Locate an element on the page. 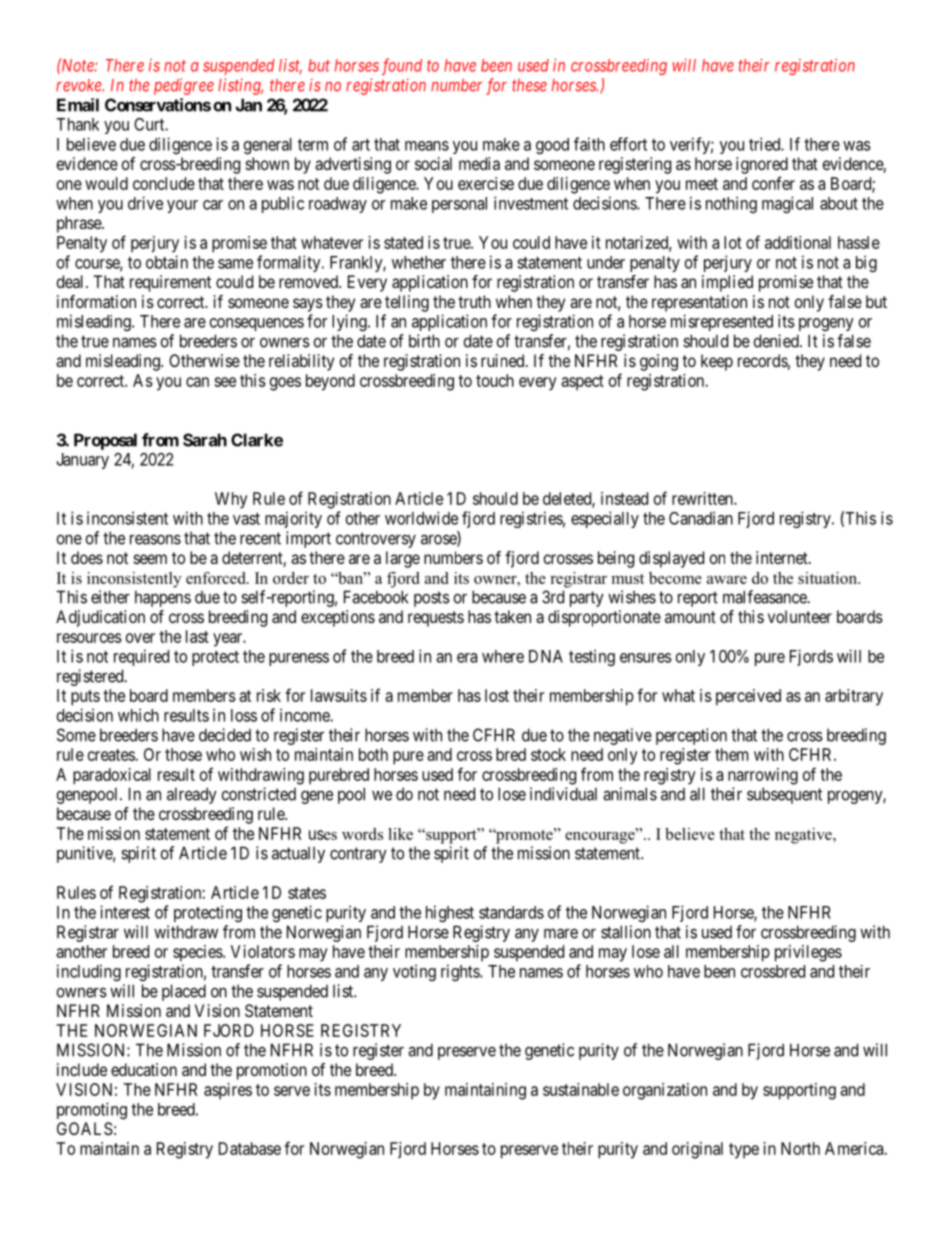  lost is located at coordinates (497, 695).
